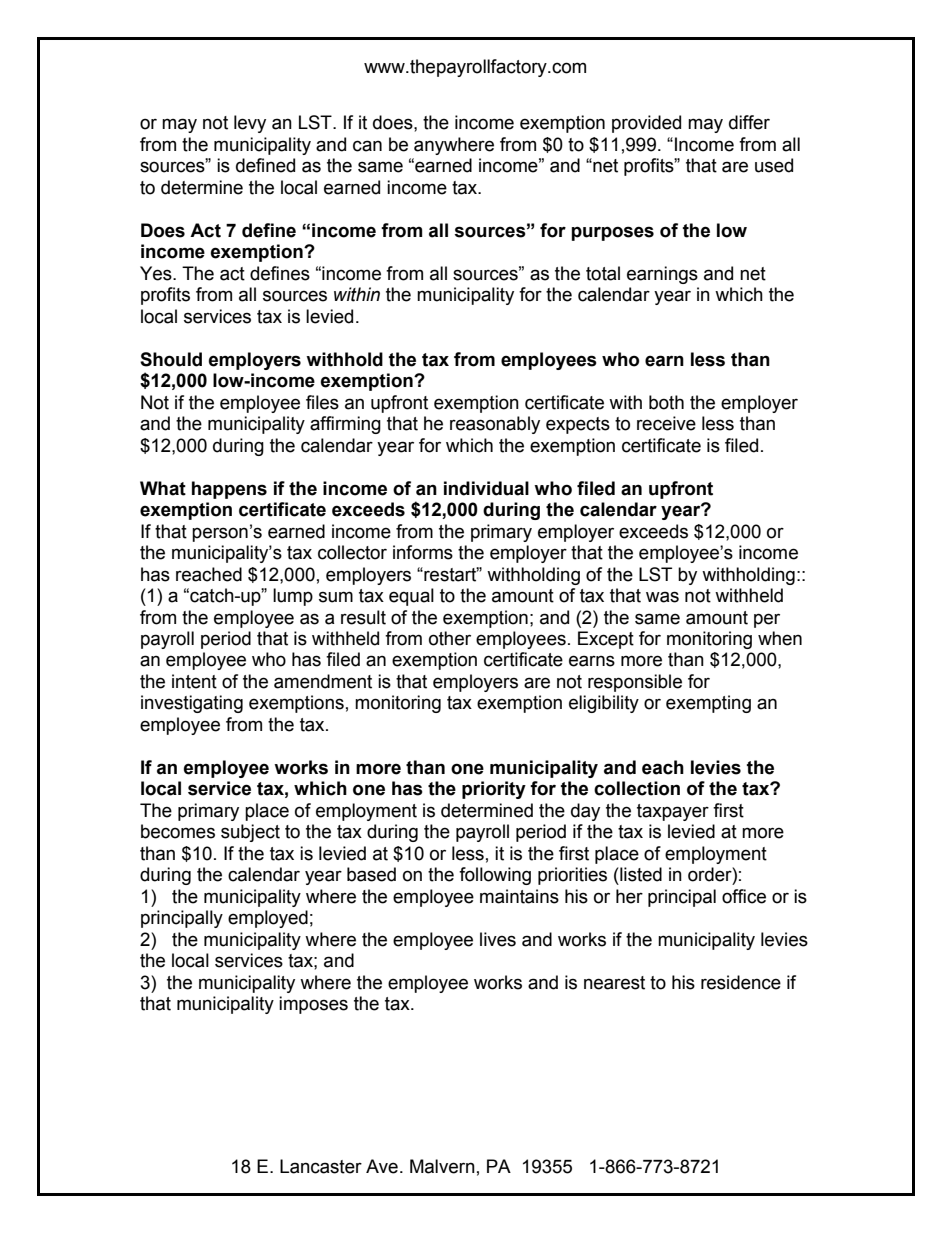  What do you see at coordinates (494, 790) in the screenshot?
I see `priority` at bounding box center [494, 790].
